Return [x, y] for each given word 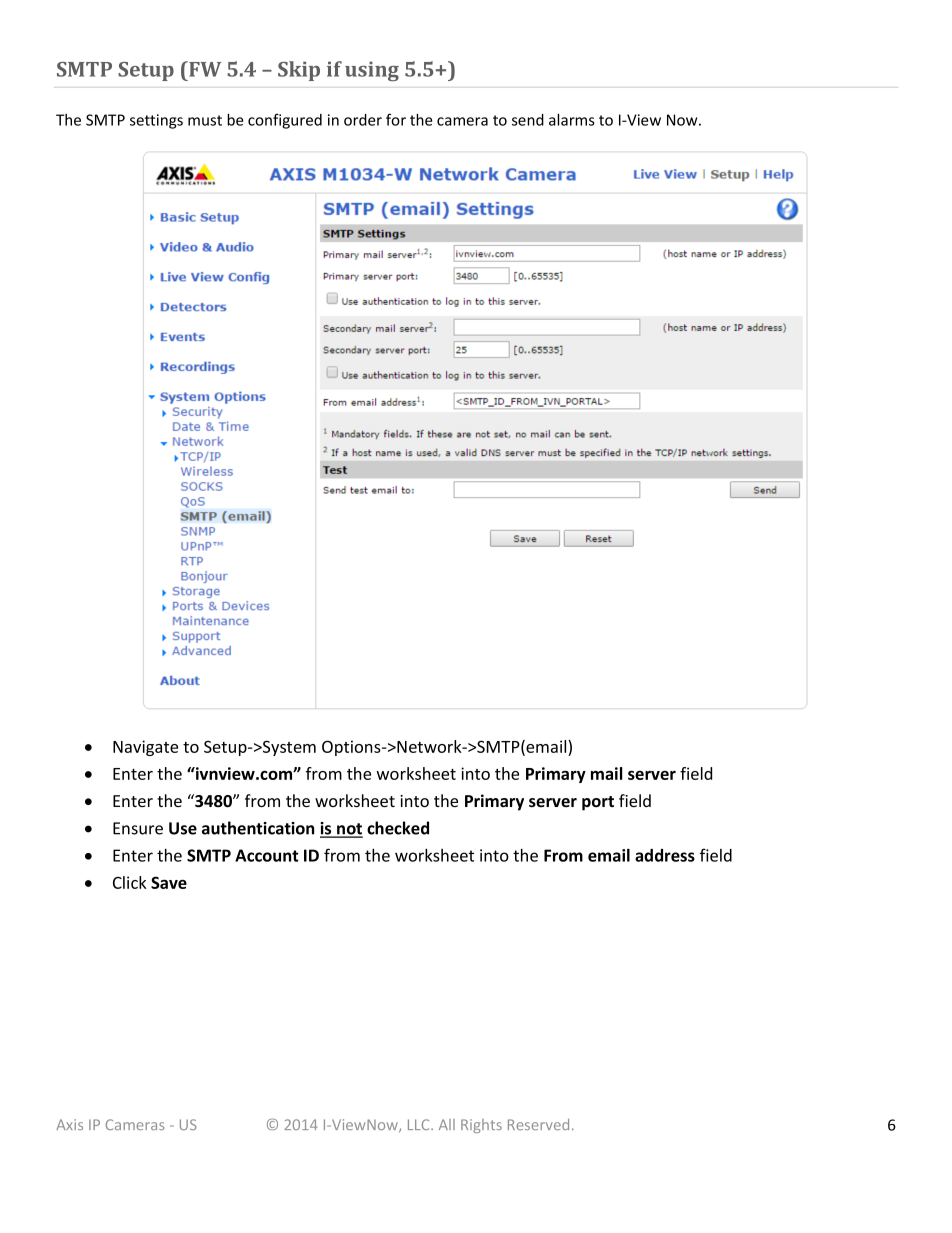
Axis [69, 1124]
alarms [572, 120]
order [363, 120]
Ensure [138, 828]
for [396, 119]
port [598, 803]
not [349, 830]
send [528, 120]
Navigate [145, 748]
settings [156, 121]
